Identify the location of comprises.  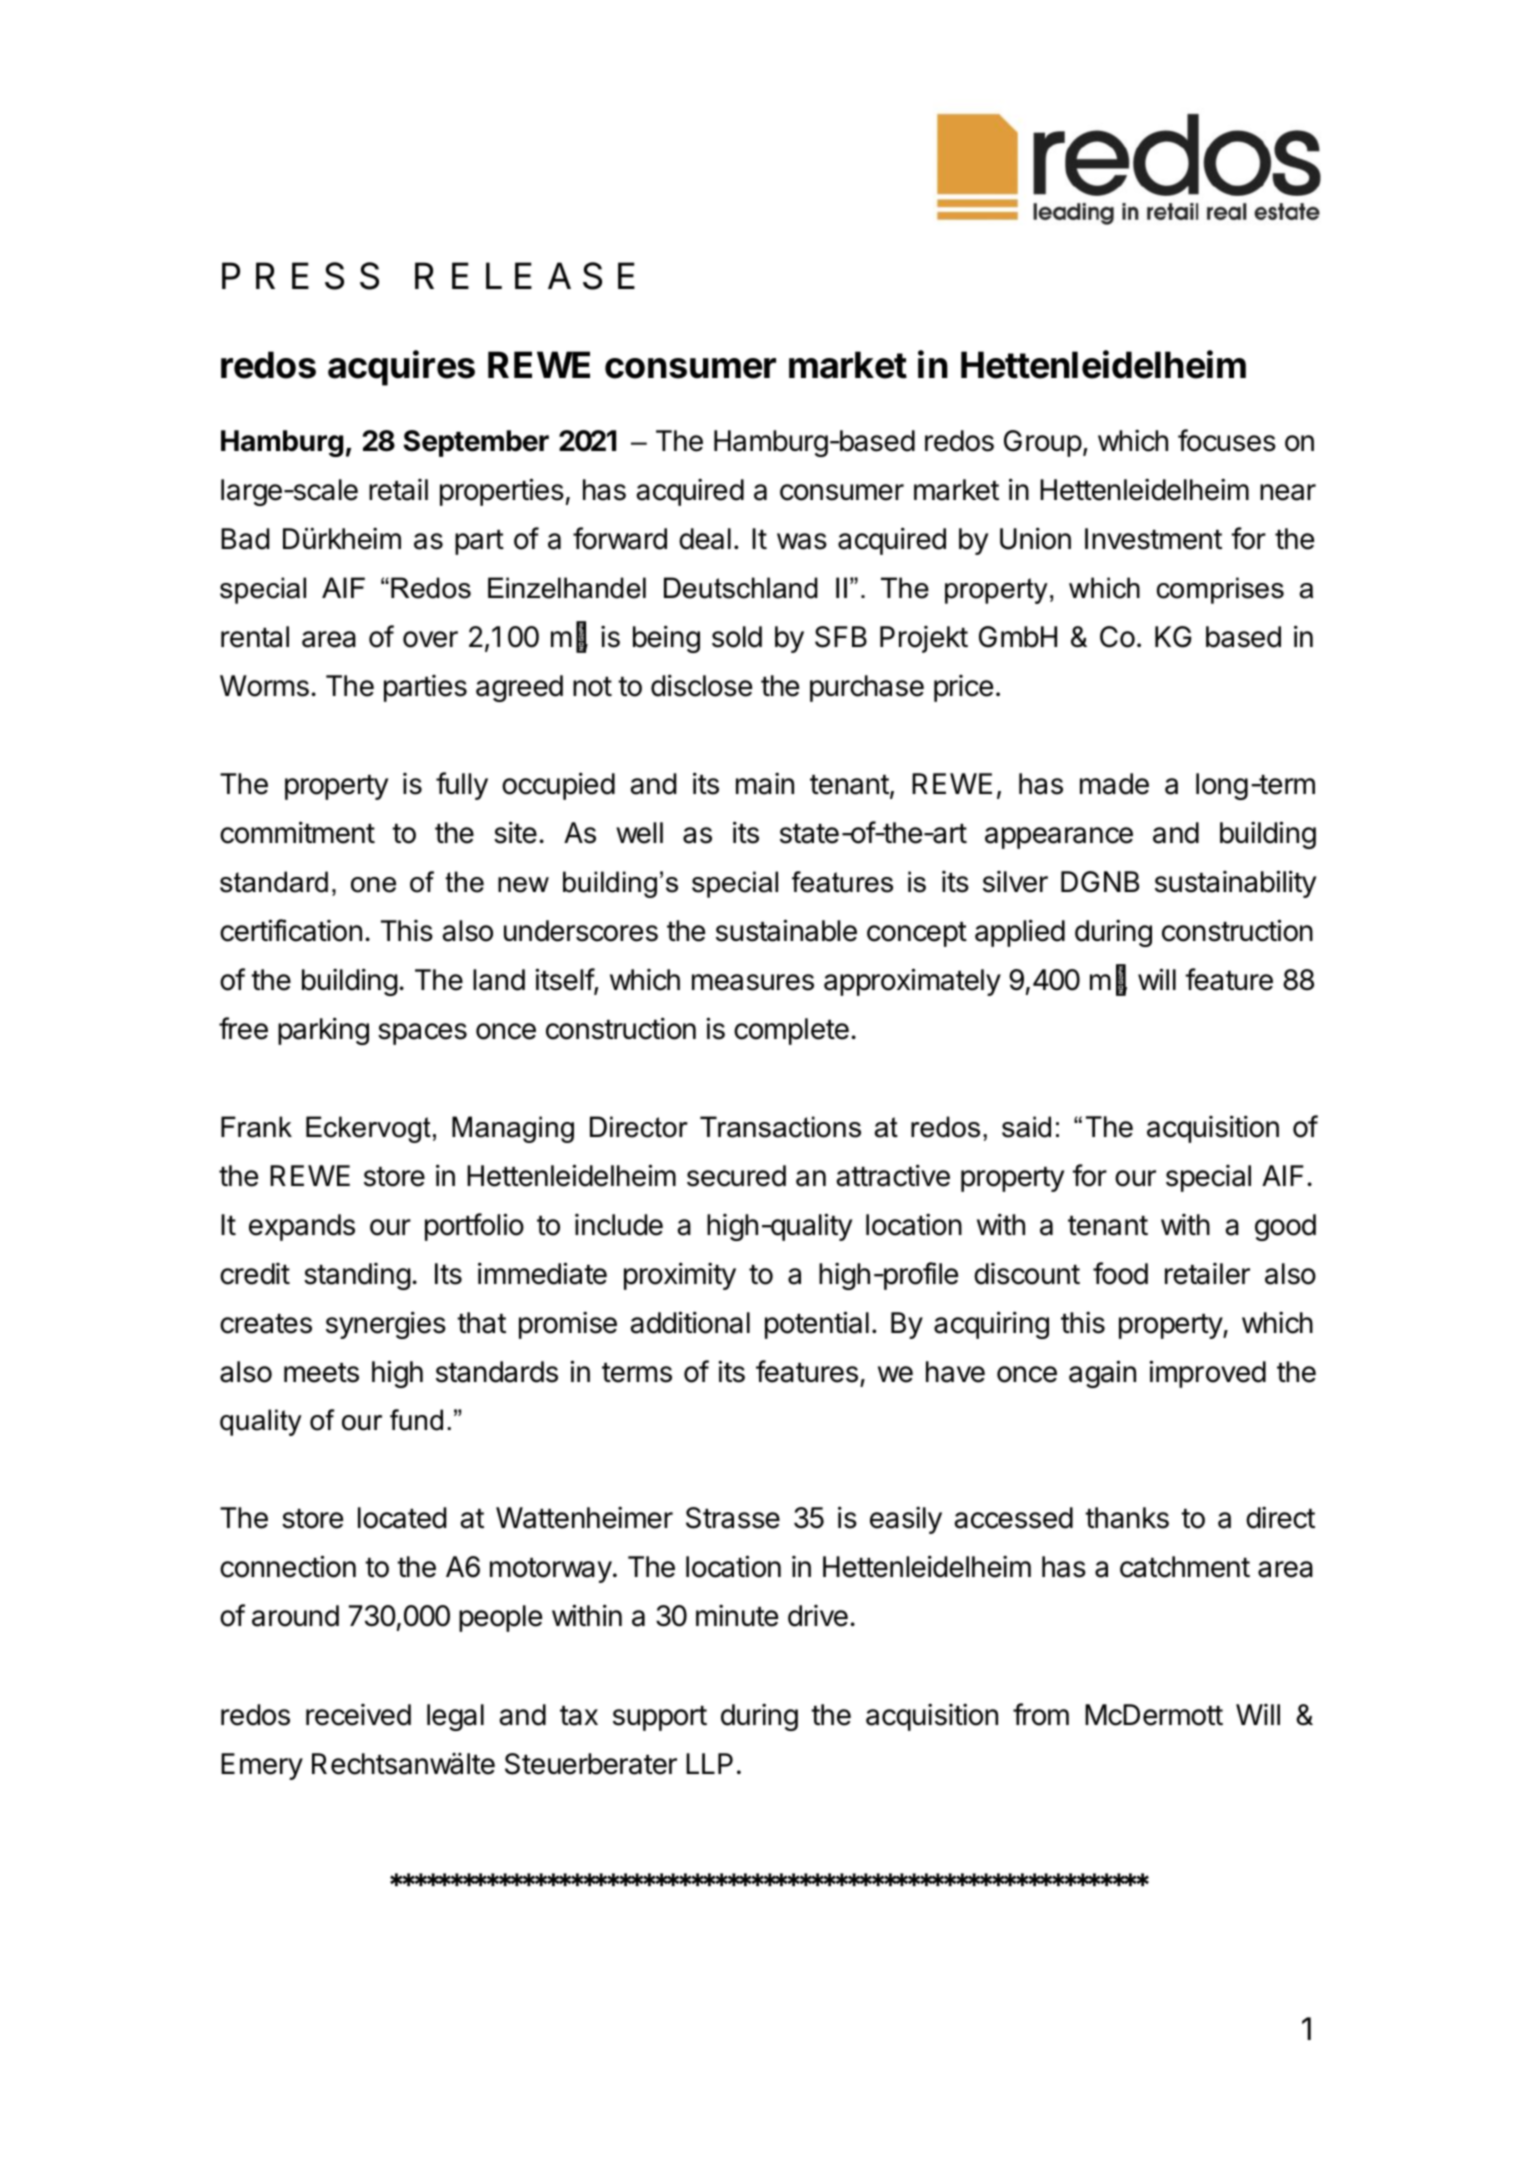
(1220, 590).
